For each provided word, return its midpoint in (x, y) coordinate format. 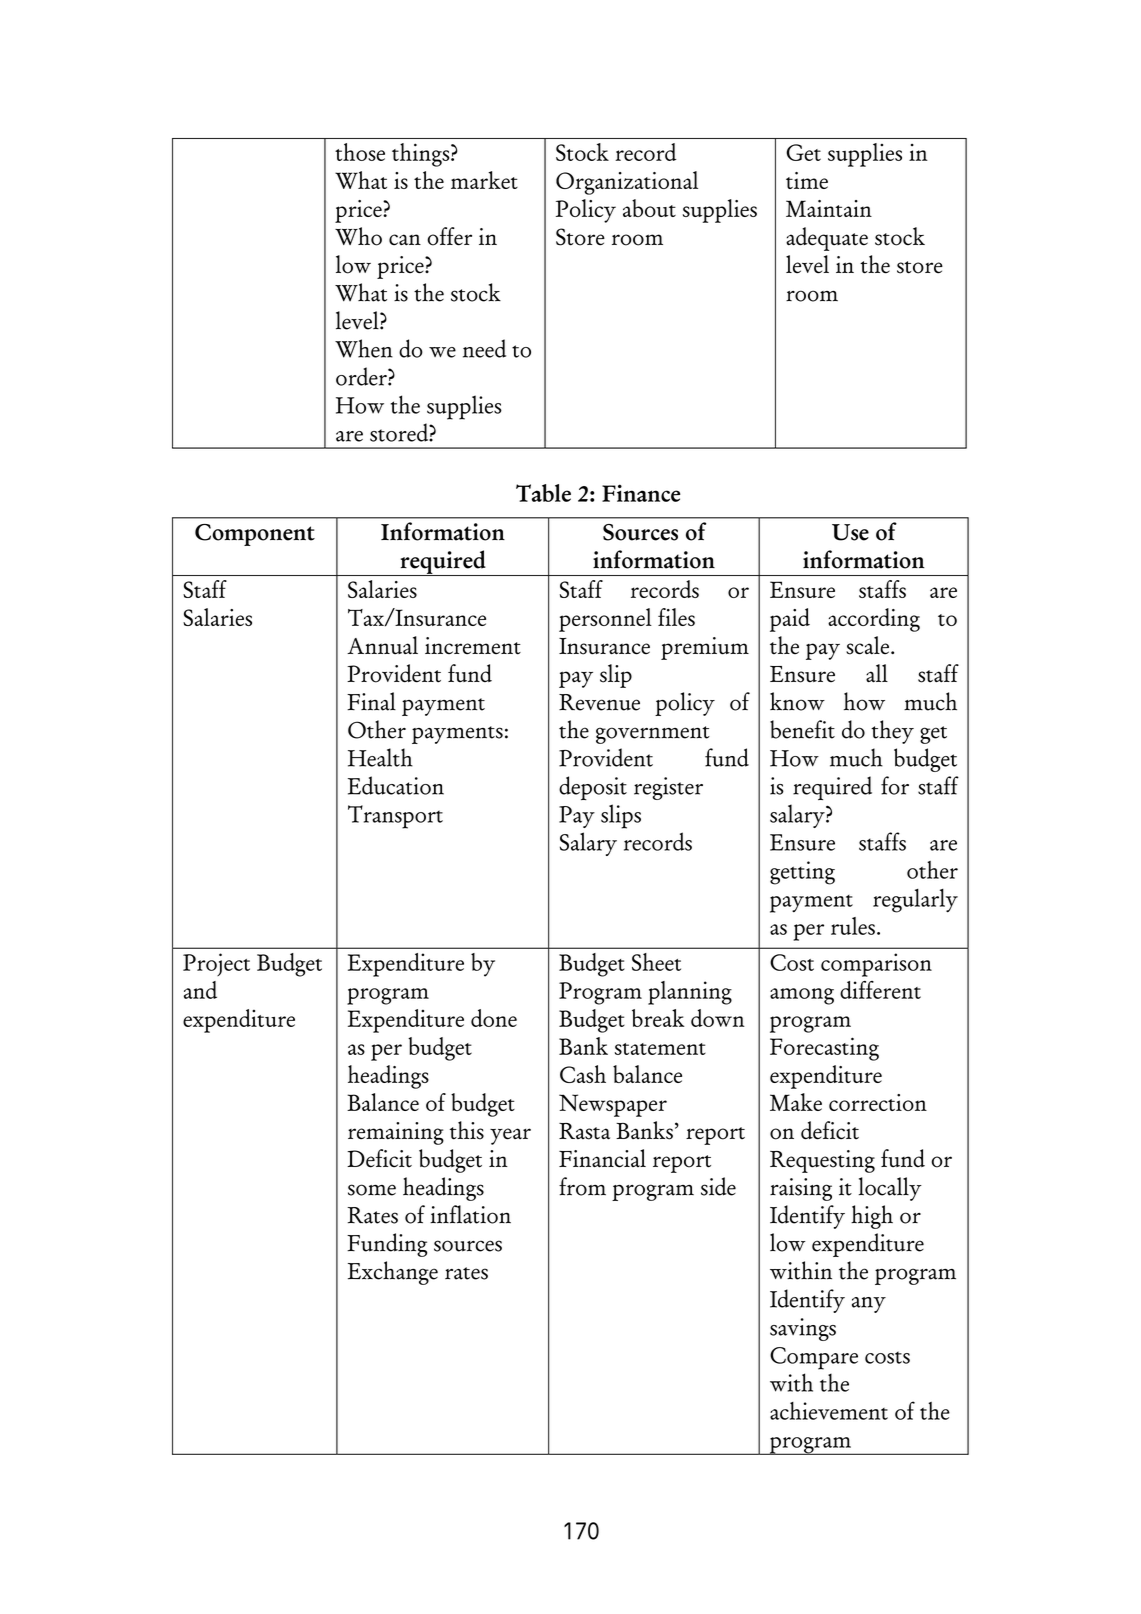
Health (380, 757)
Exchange (393, 1273)
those (360, 152)
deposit (593, 788)
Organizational (627, 183)
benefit (802, 729)
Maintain (829, 208)
